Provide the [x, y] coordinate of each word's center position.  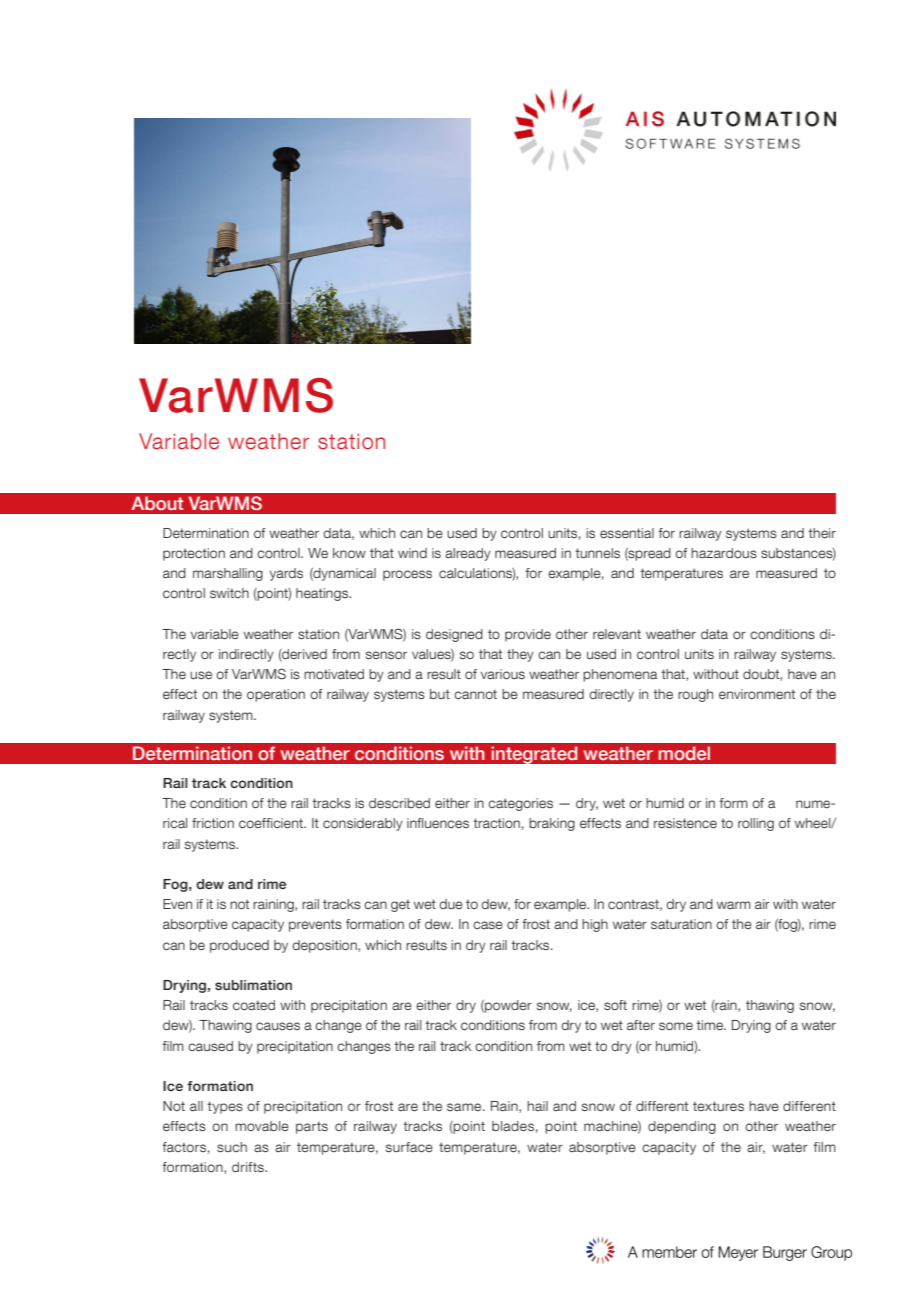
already [468, 554]
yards [286, 574]
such [232, 1147]
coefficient [272, 823]
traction [496, 823]
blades [513, 1126]
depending [682, 1127]
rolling [756, 824]
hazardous [724, 553]
